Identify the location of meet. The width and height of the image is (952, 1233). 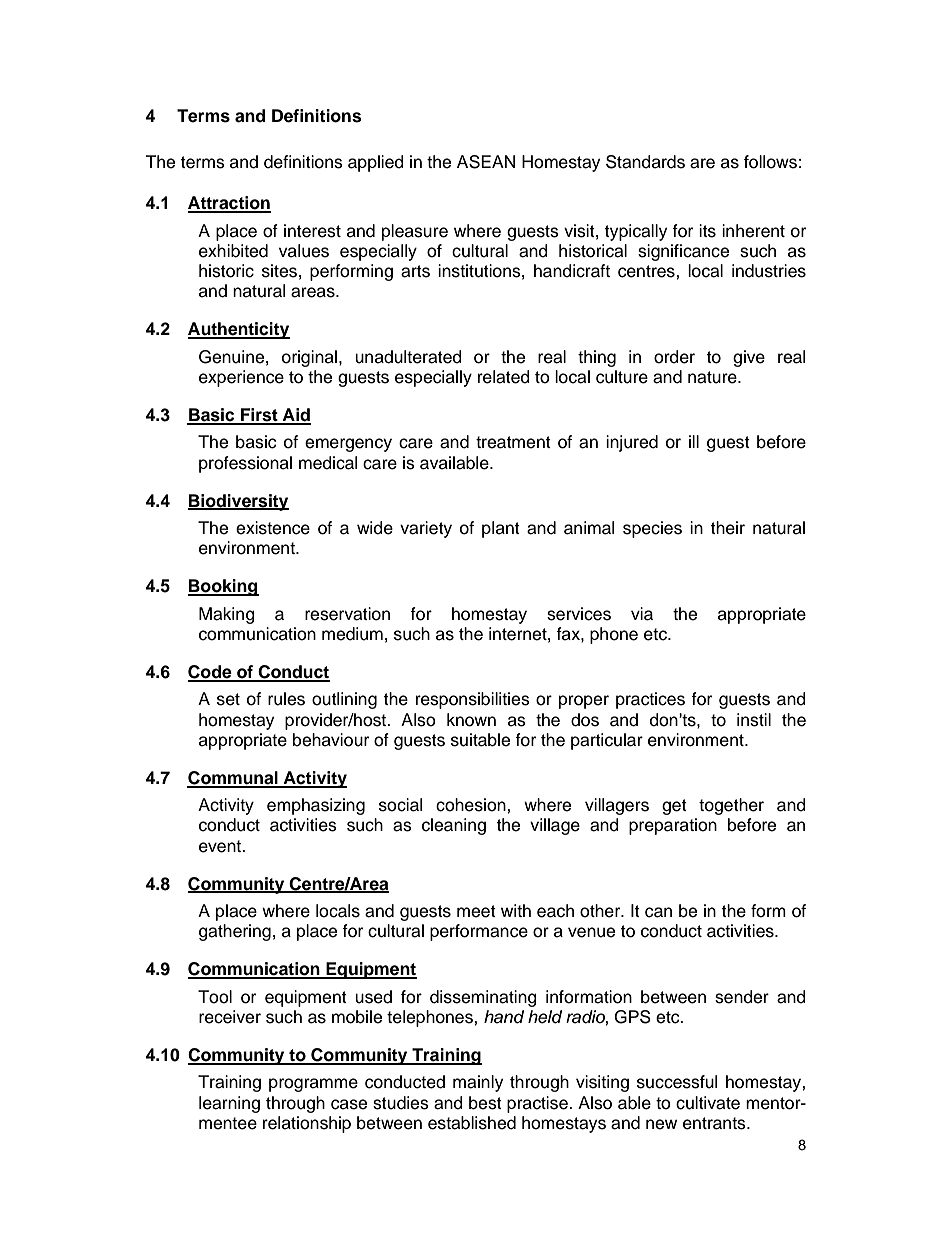
(476, 911).
